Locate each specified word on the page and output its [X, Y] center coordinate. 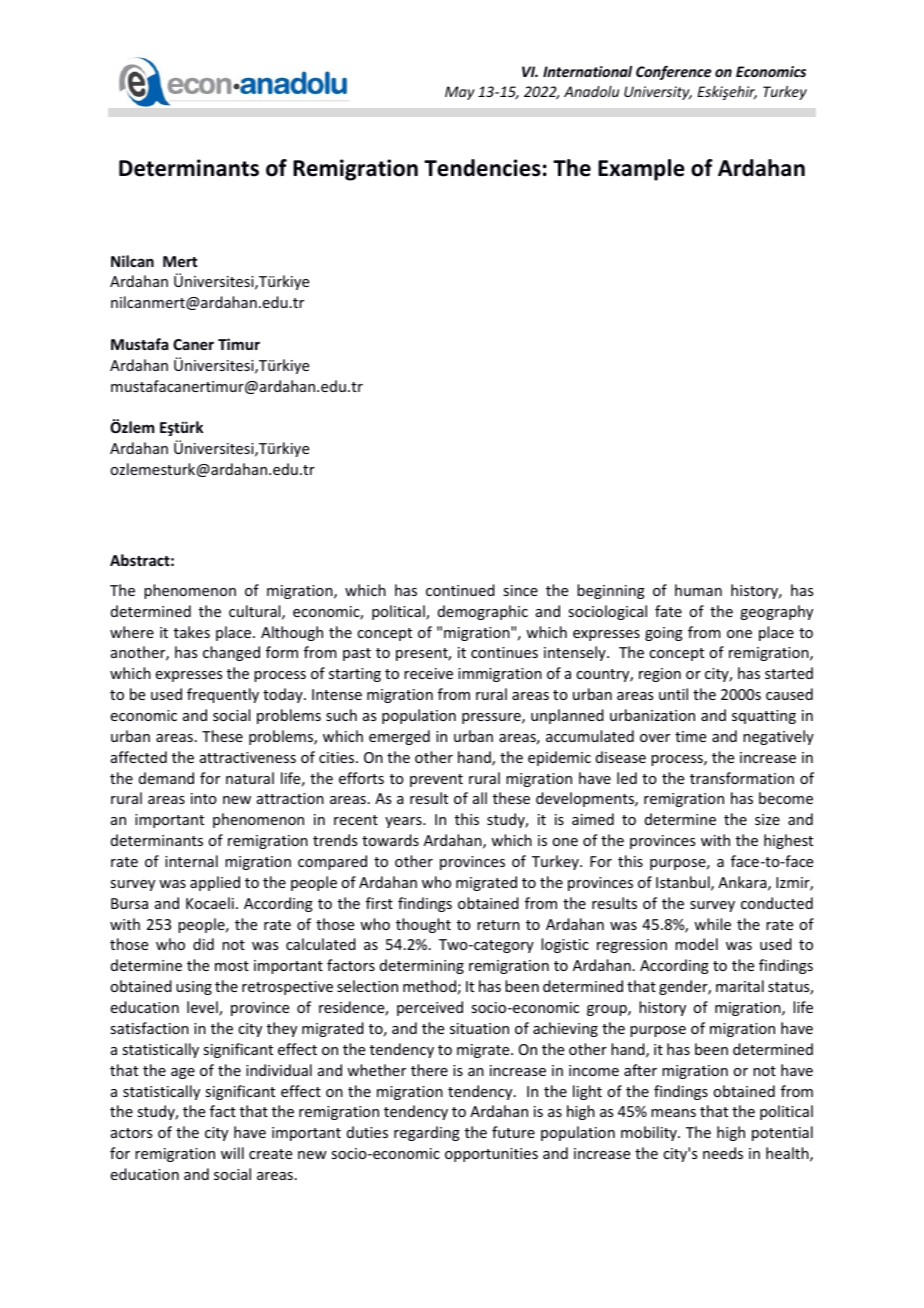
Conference [674, 73]
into [204, 798]
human [698, 590]
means [673, 1113]
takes [192, 632]
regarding [427, 1133]
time [690, 736]
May [460, 93]
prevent [436, 780]
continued [460, 590]
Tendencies [482, 168]
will [232, 1153]
